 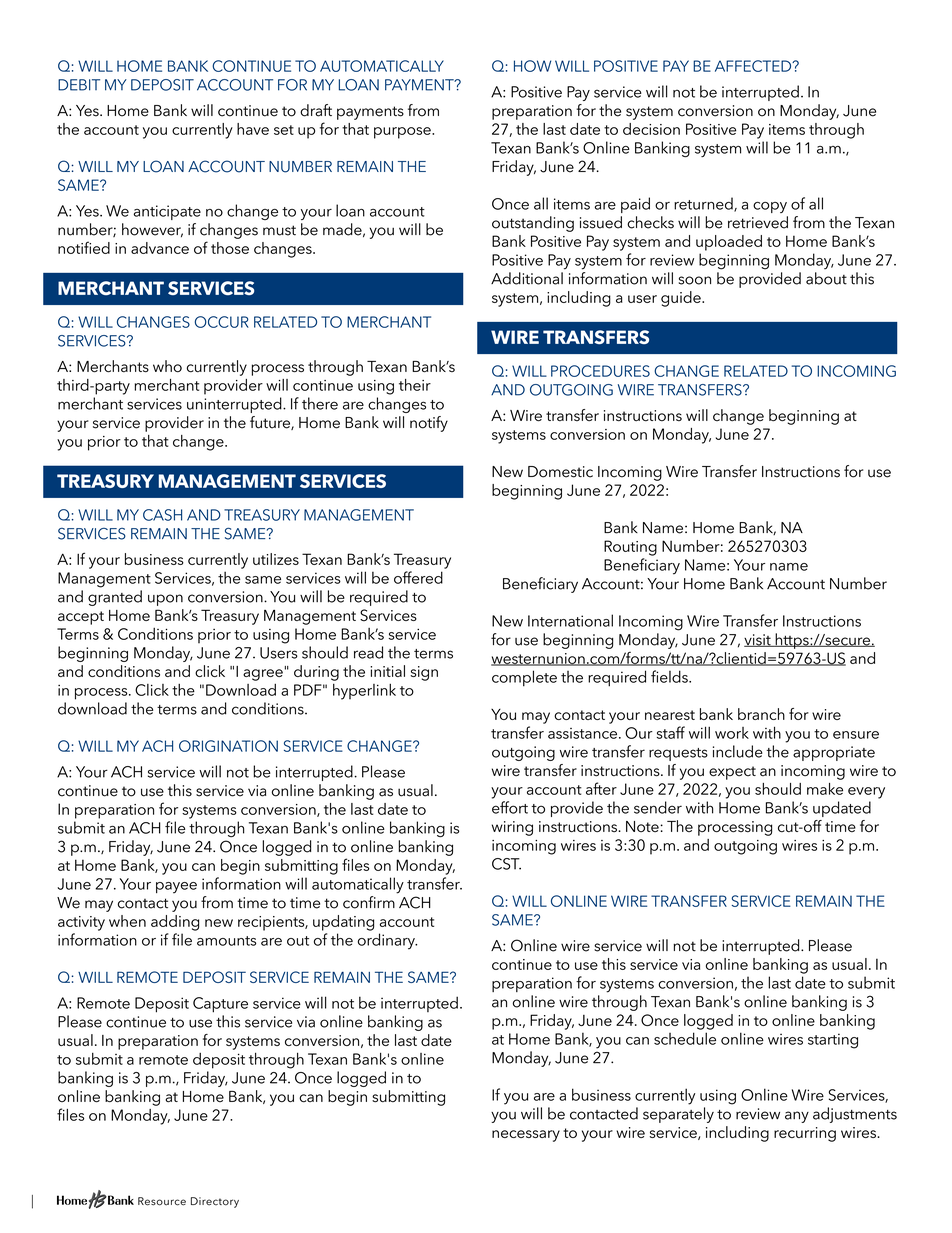 What do you see at coordinates (805, 1134) in the screenshot?
I see `recurring` at bounding box center [805, 1134].
